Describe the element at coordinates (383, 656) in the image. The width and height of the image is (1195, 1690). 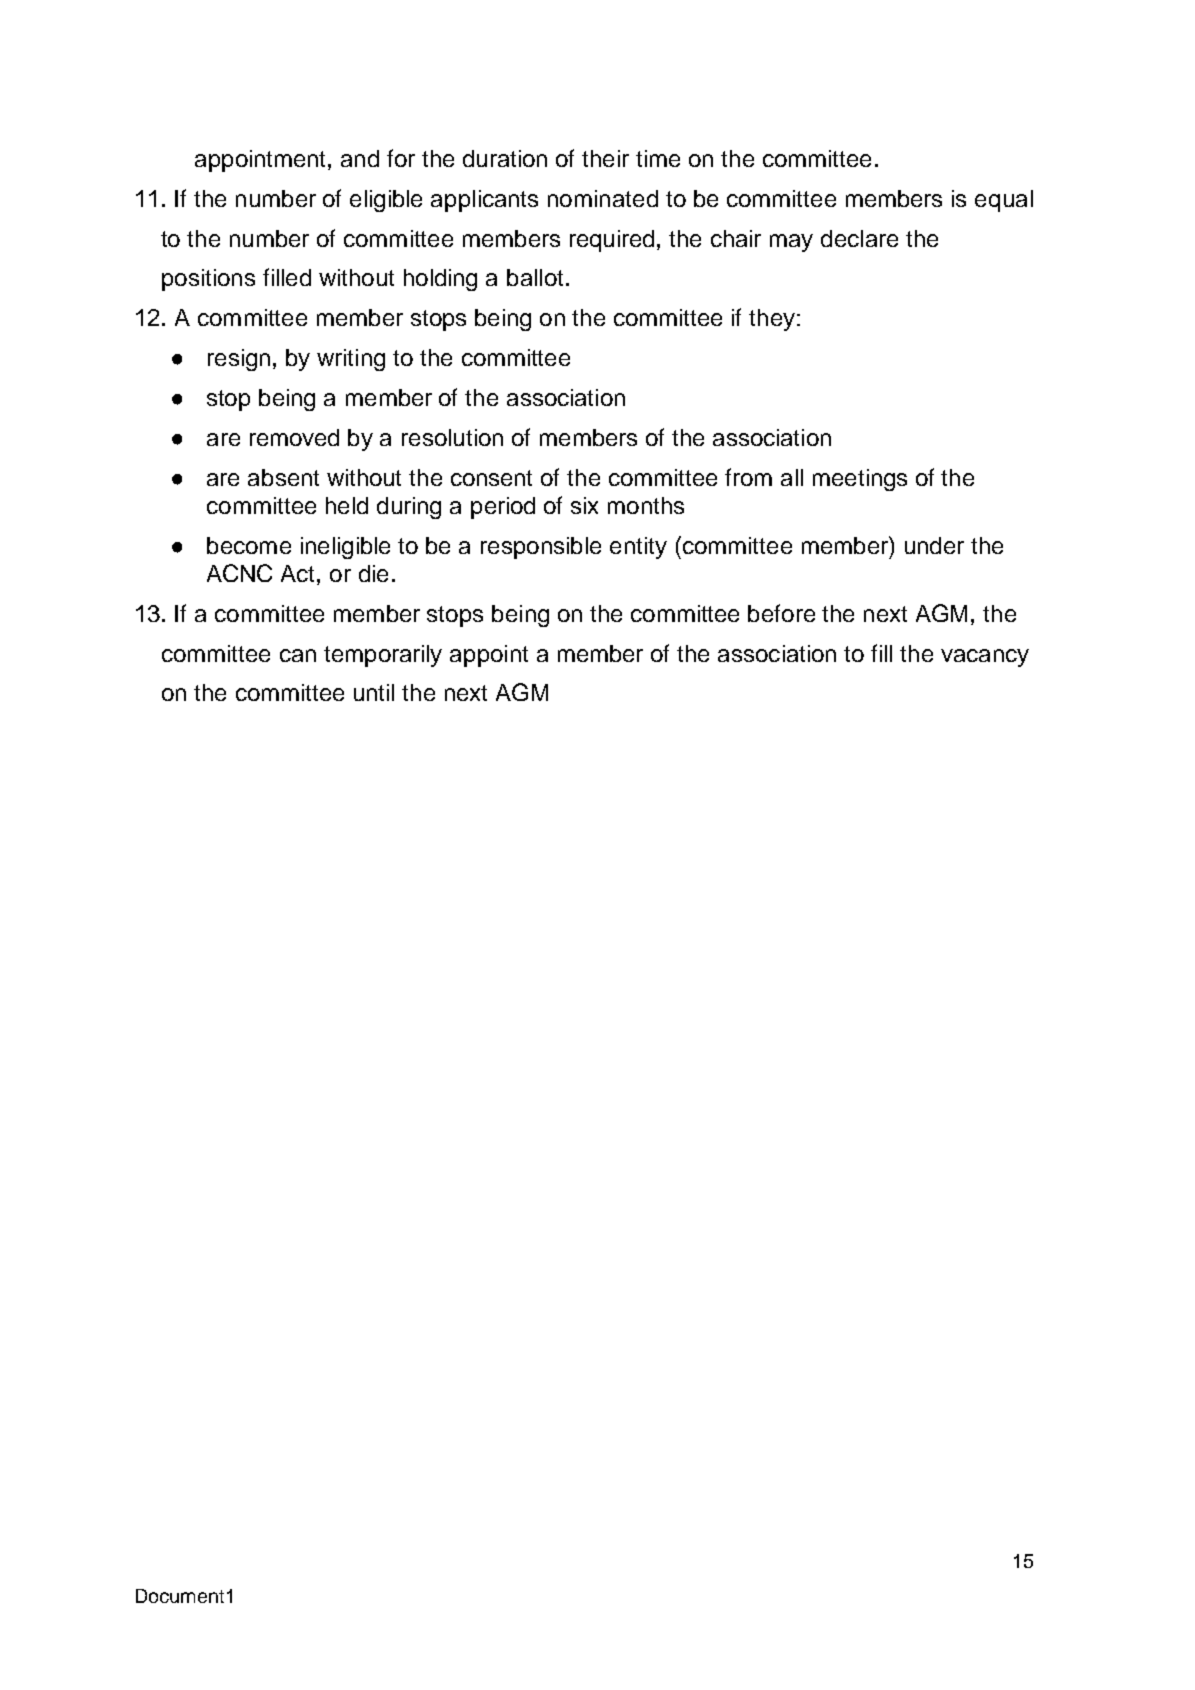
I see `temporarily` at that location.
